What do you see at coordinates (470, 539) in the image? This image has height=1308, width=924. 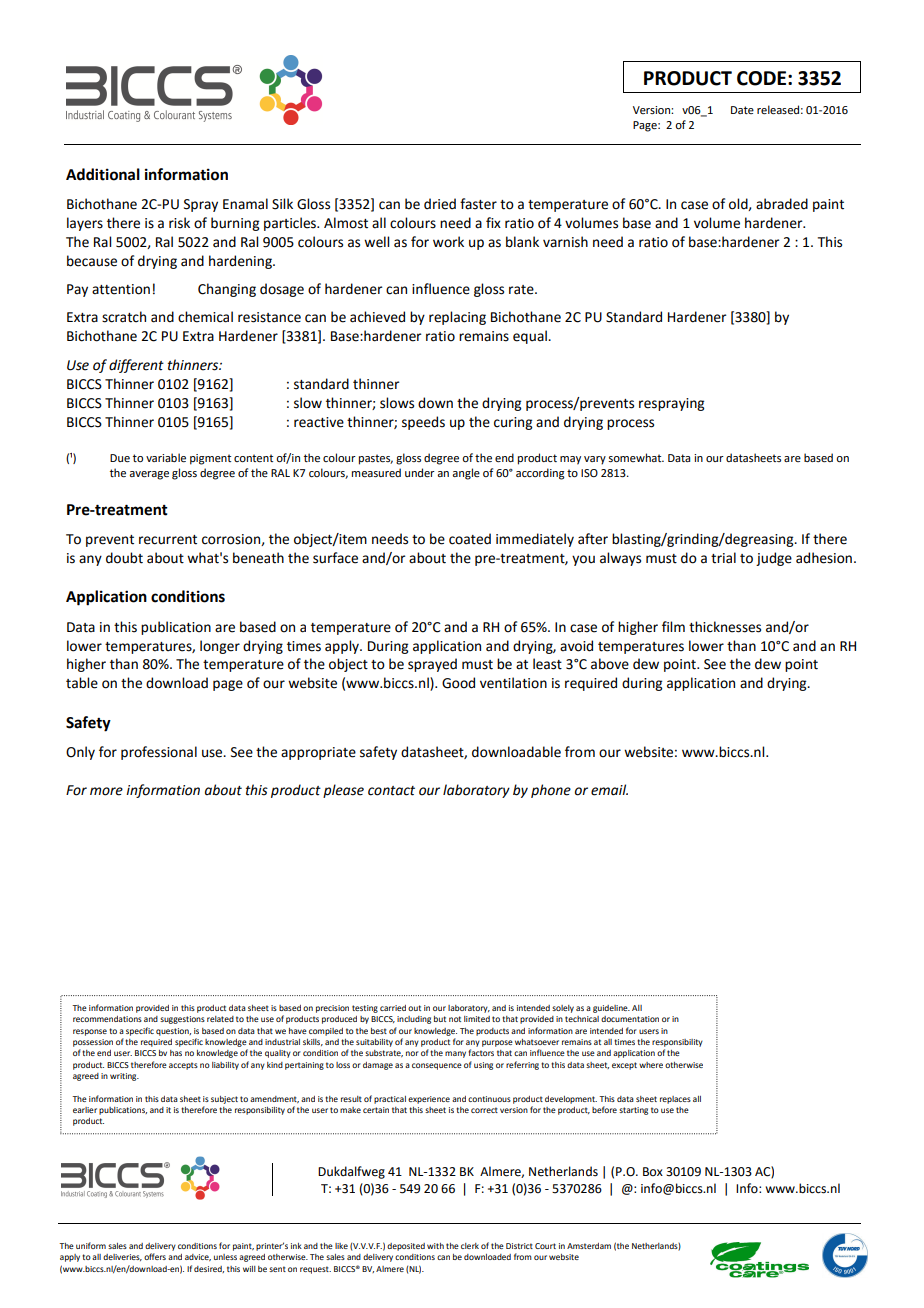 I see `coated` at bounding box center [470, 539].
